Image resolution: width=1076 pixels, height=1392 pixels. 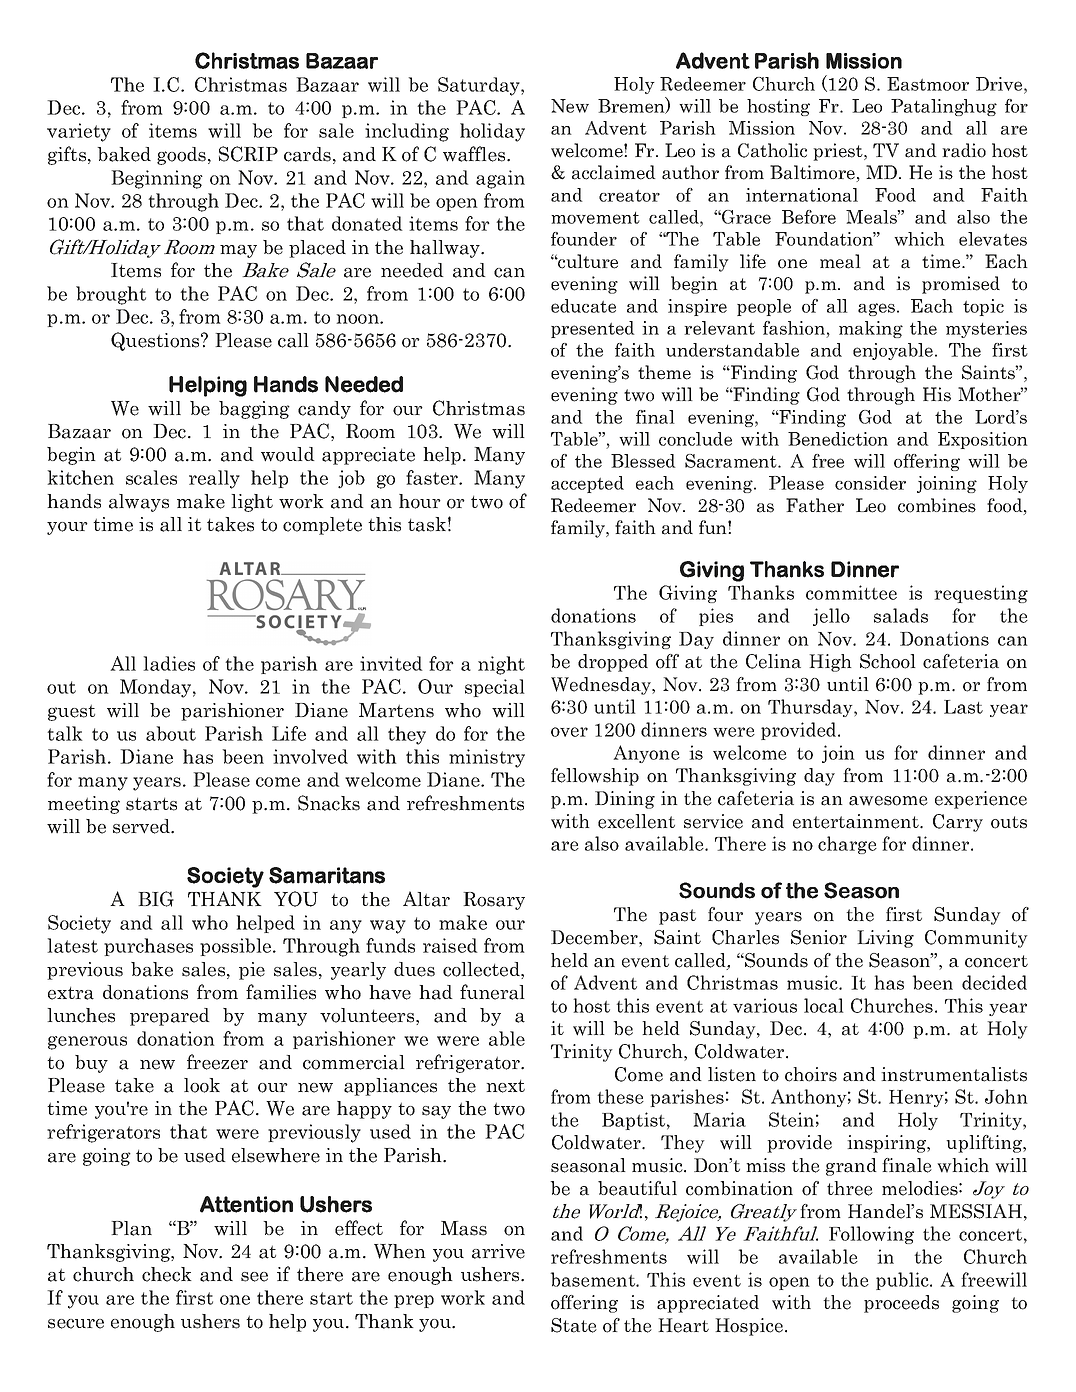 What do you see at coordinates (171, 733) in the image?
I see `about` at bounding box center [171, 733].
